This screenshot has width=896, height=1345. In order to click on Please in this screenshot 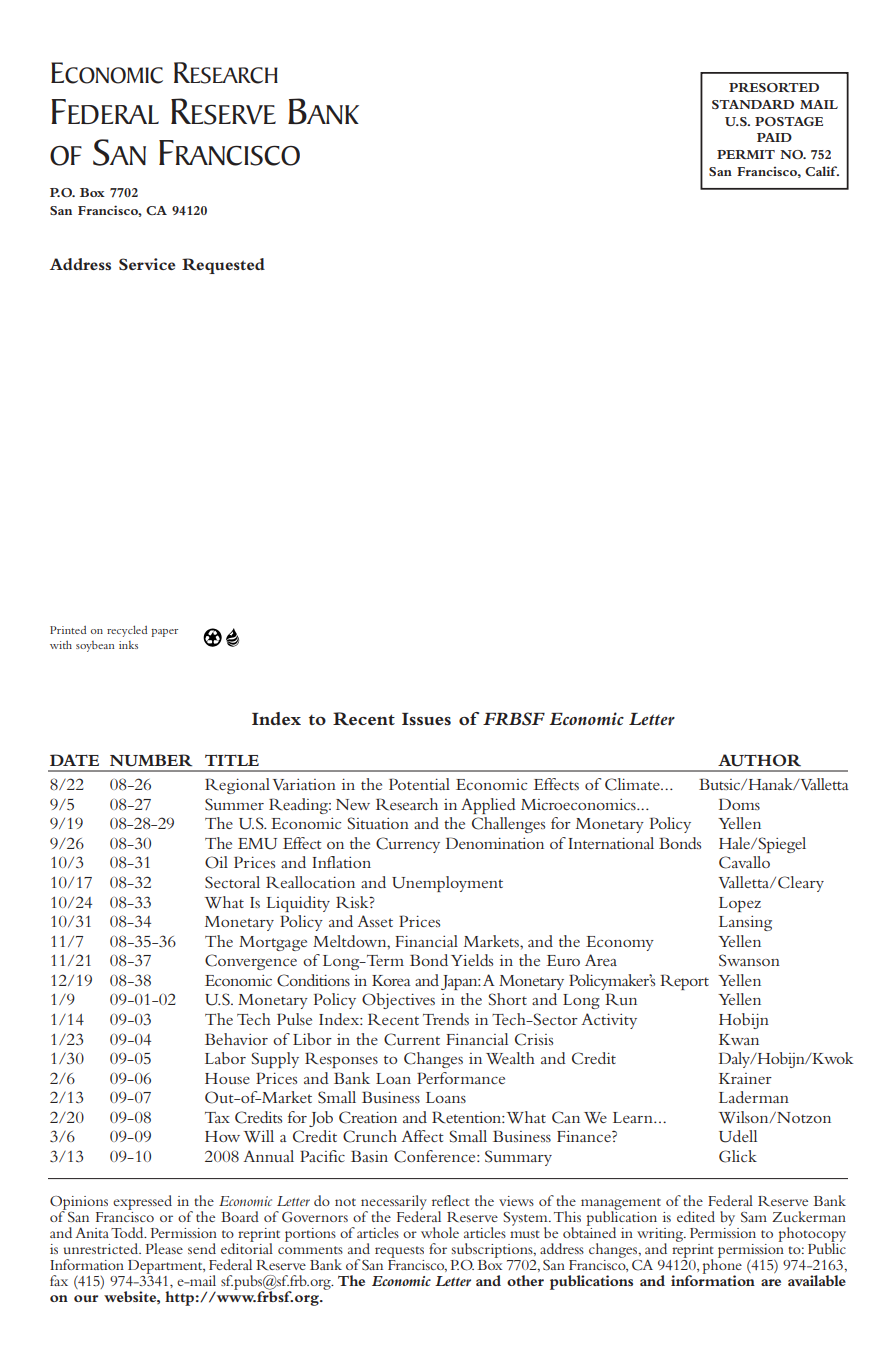, I will do `click(164, 1248)`.
